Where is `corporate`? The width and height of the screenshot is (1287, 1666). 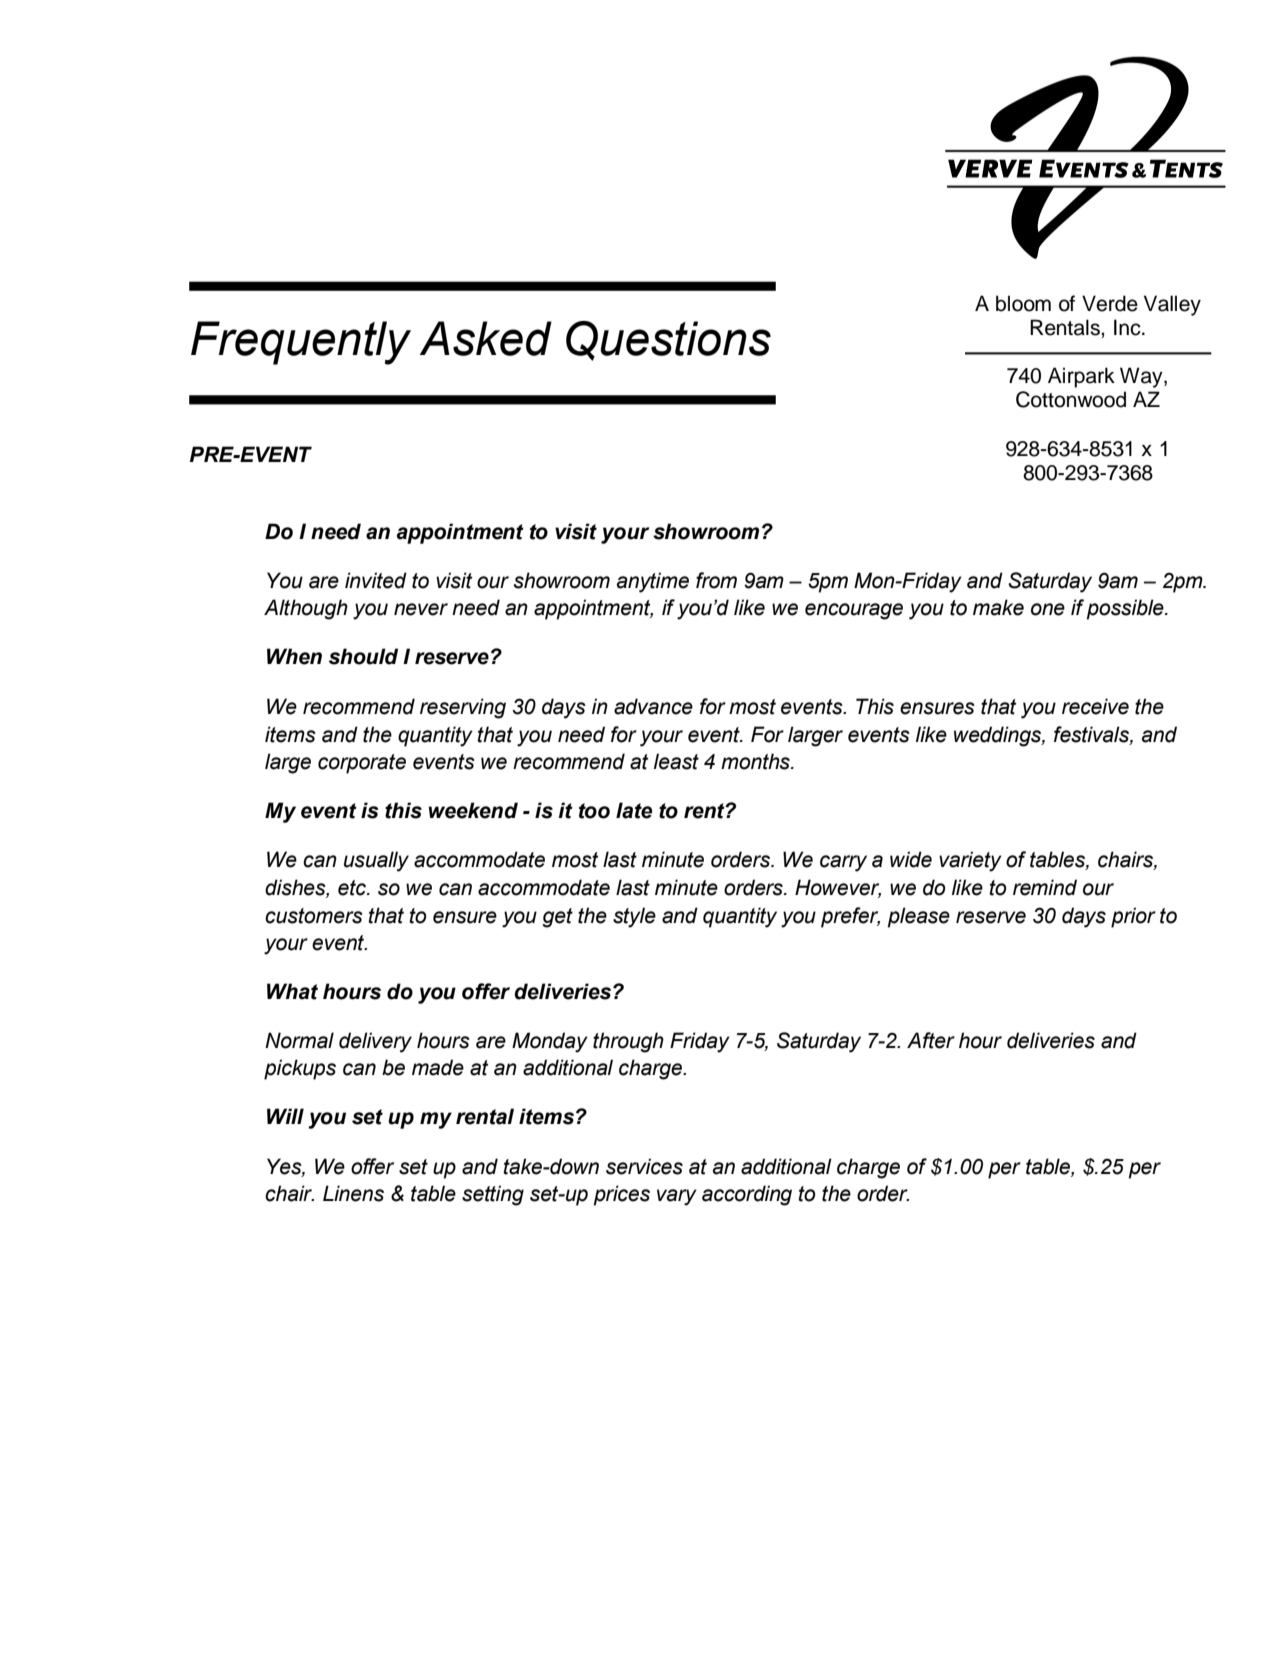
corporate is located at coordinates (362, 764).
